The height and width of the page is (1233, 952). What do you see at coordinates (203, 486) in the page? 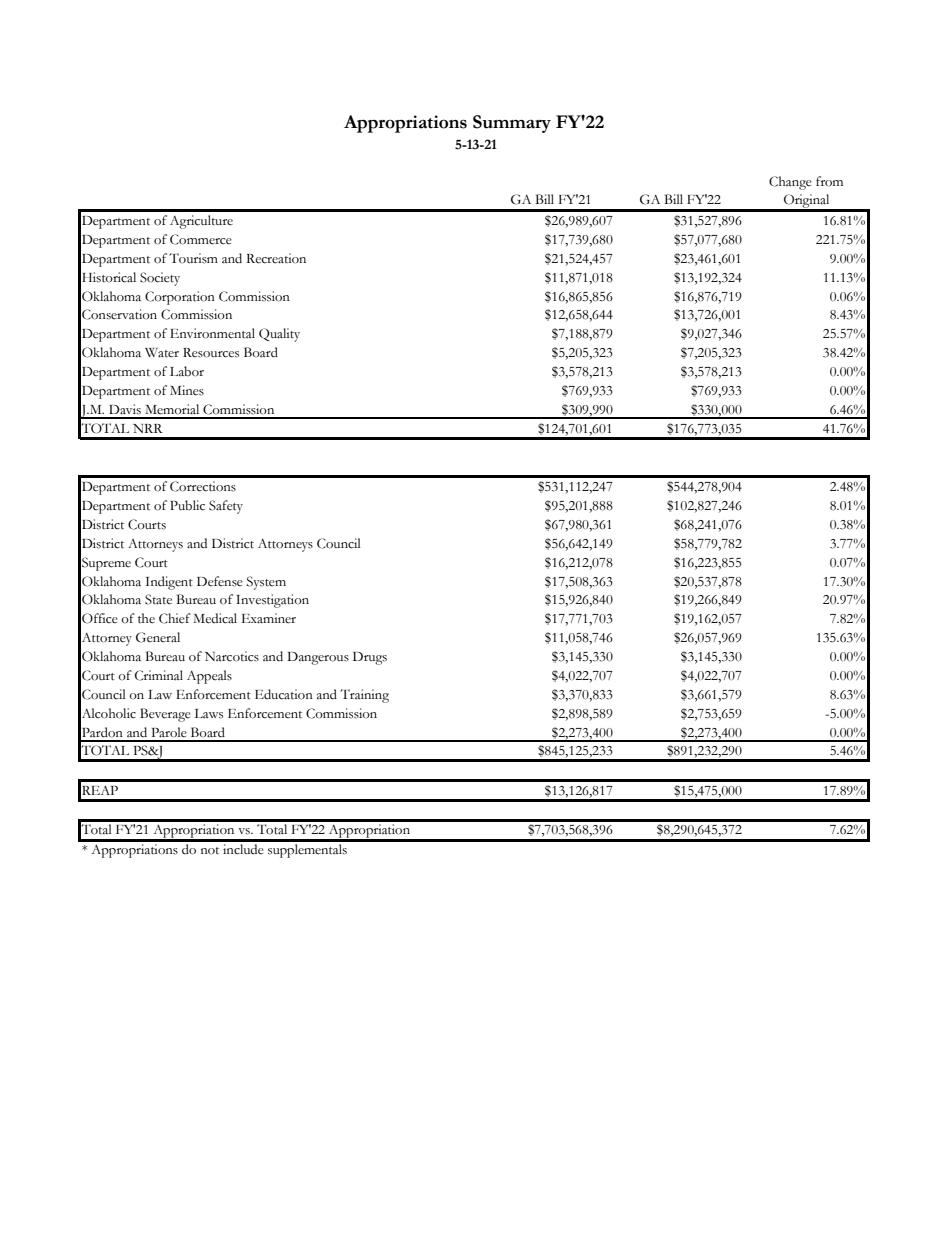
I see `Corrections` at bounding box center [203, 486].
